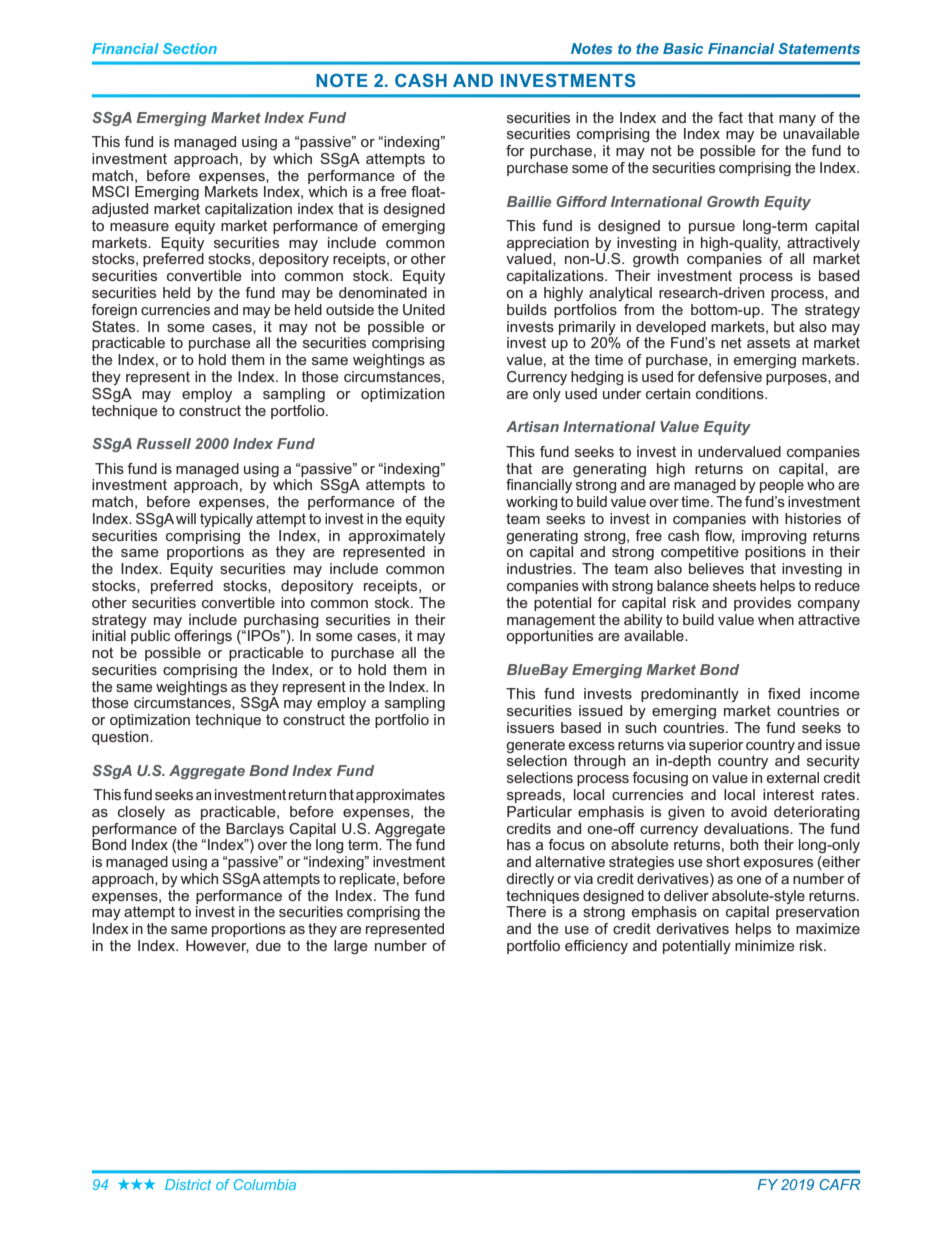 The height and width of the image is (1233, 952). What do you see at coordinates (188, 1184) in the image?
I see `District` at bounding box center [188, 1184].
